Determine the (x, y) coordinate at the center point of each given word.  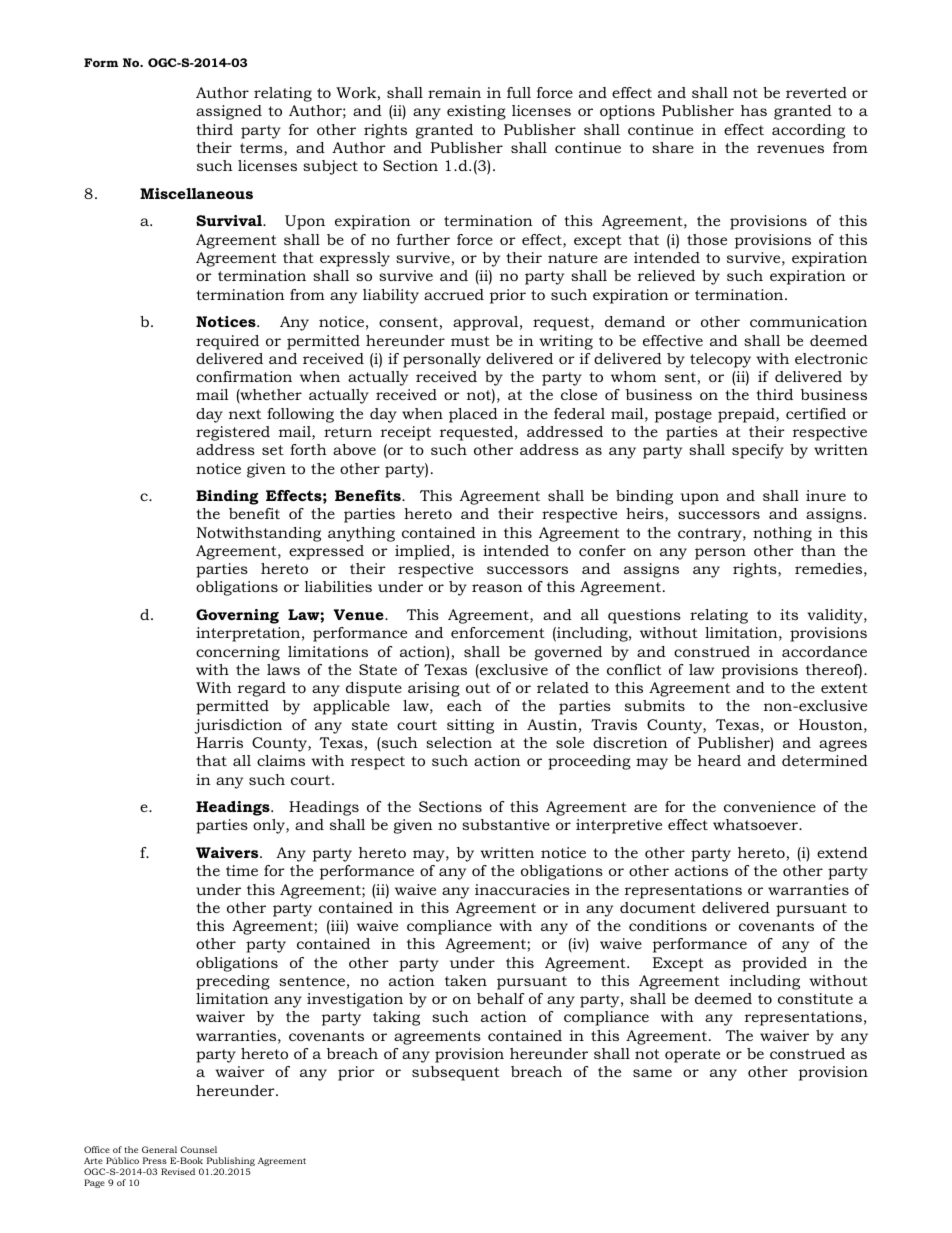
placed (473, 415)
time (242, 870)
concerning (238, 653)
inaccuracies (522, 889)
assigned (229, 112)
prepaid (747, 415)
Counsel (198, 1149)
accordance (824, 651)
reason (497, 588)
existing (476, 112)
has (754, 110)
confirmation (244, 376)
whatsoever (756, 824)
